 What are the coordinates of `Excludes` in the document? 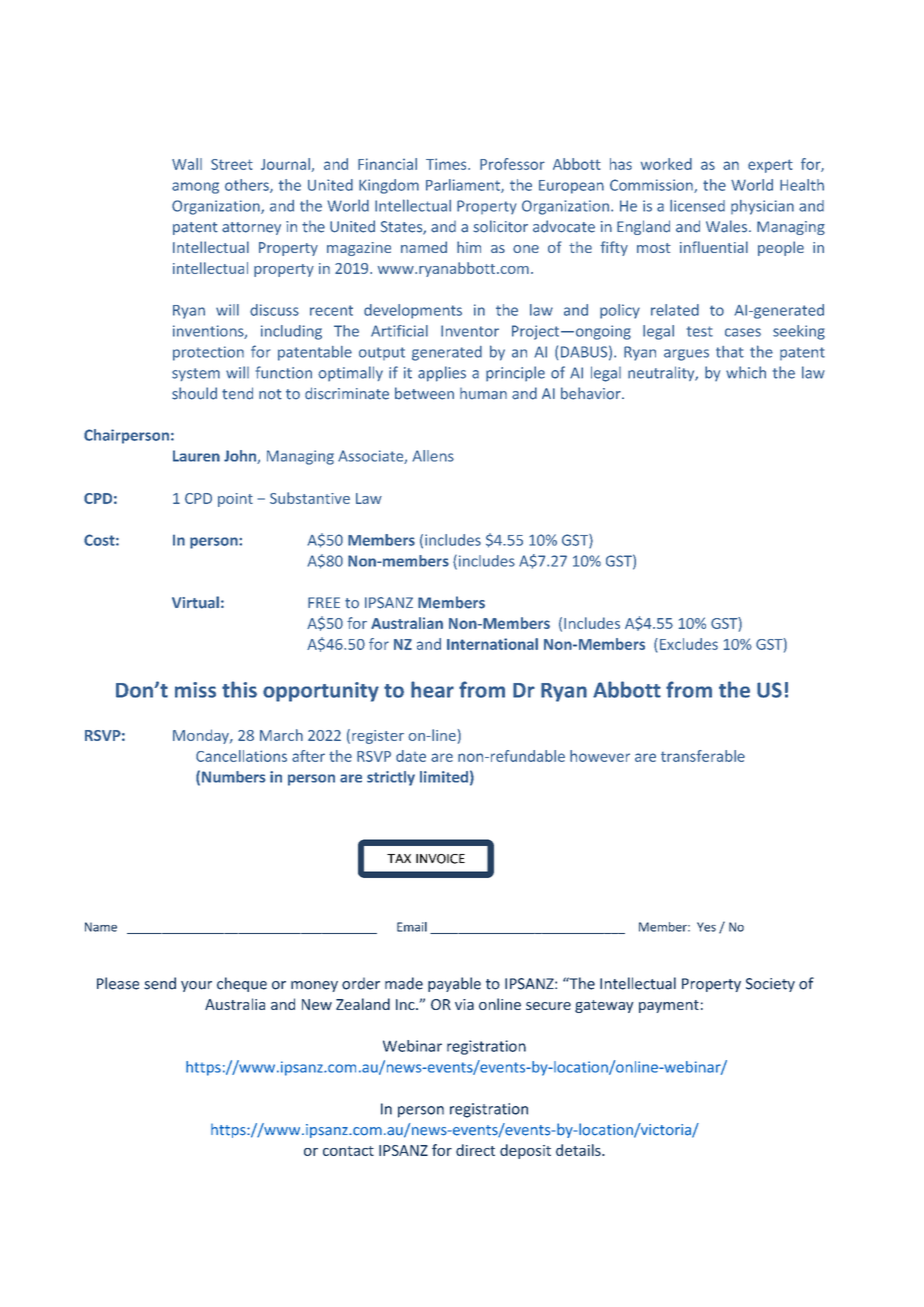 It's located at (689, 644).
